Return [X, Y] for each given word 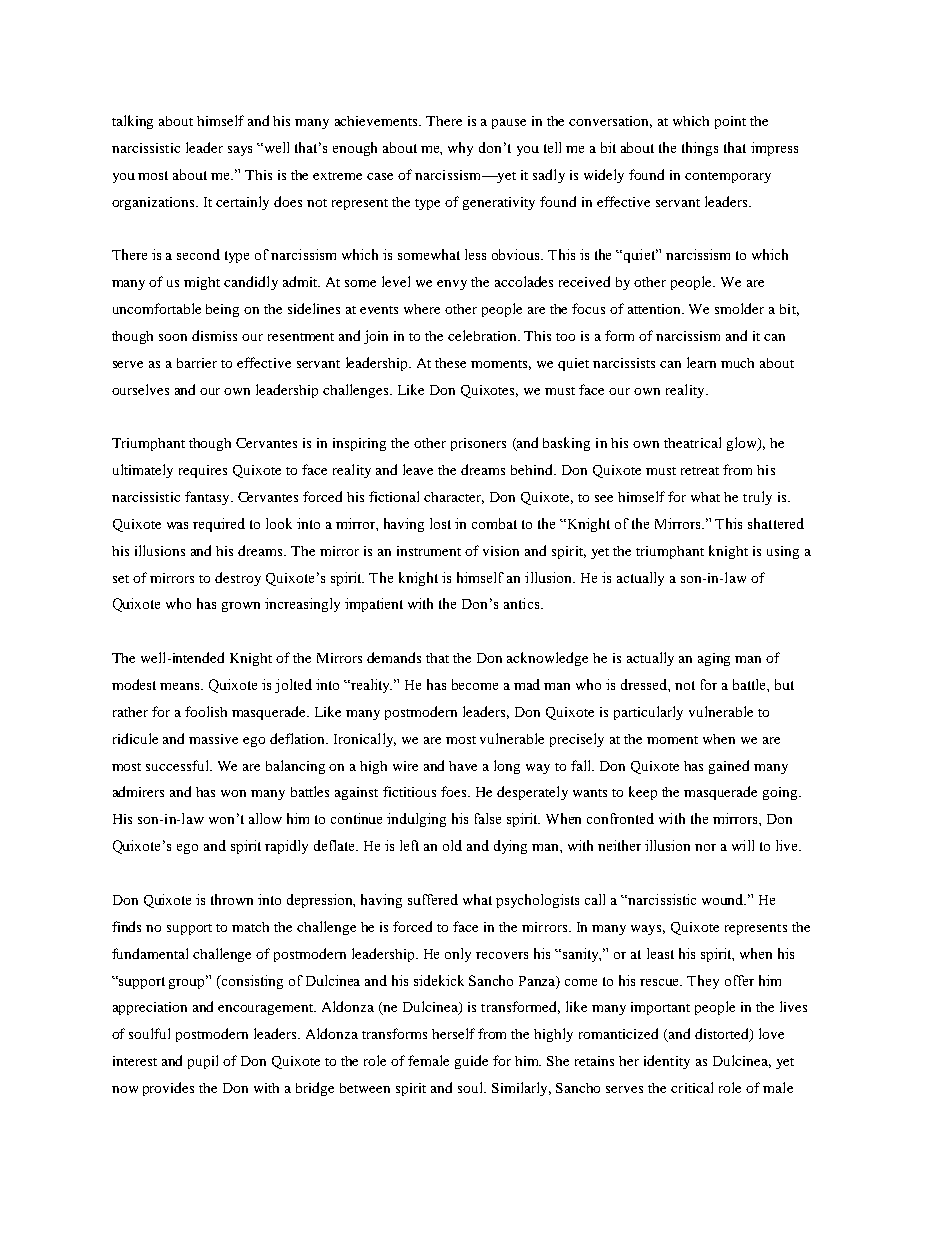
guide [471, 1062]
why [460, 149]
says [240, 151]
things [700, 149]
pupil [203, 1062]
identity [667, 1062]
